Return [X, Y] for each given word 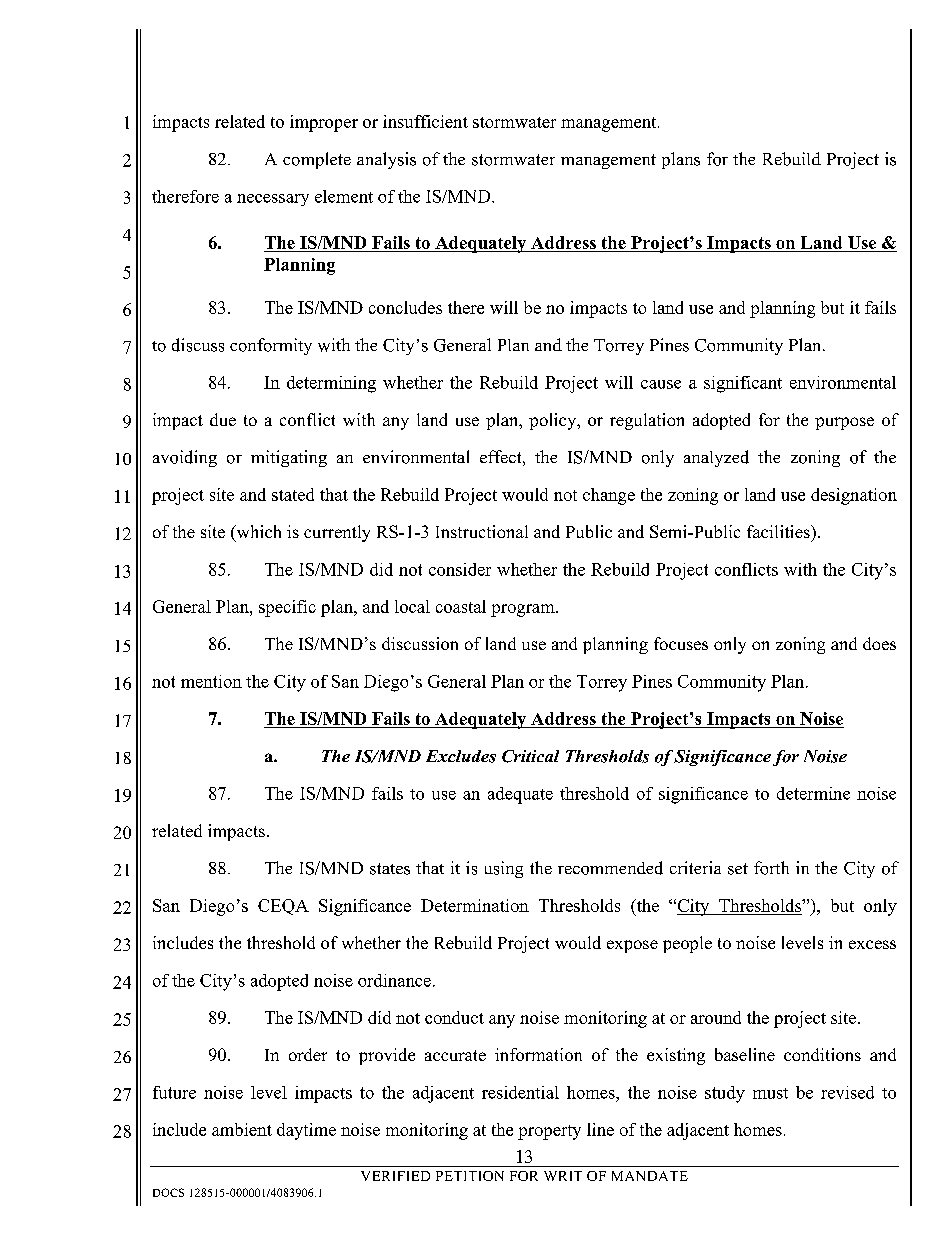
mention [211, 681]
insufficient [425, 121]
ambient [242, 1129]
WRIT [563, 1176]
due [223, 419]
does [879, 643]
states [390, 869]
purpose [844, 423]
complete [317, 160]
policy [554, 421]
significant [743, 384]
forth [771, 868]
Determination [475, 905]
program [524, 610]
